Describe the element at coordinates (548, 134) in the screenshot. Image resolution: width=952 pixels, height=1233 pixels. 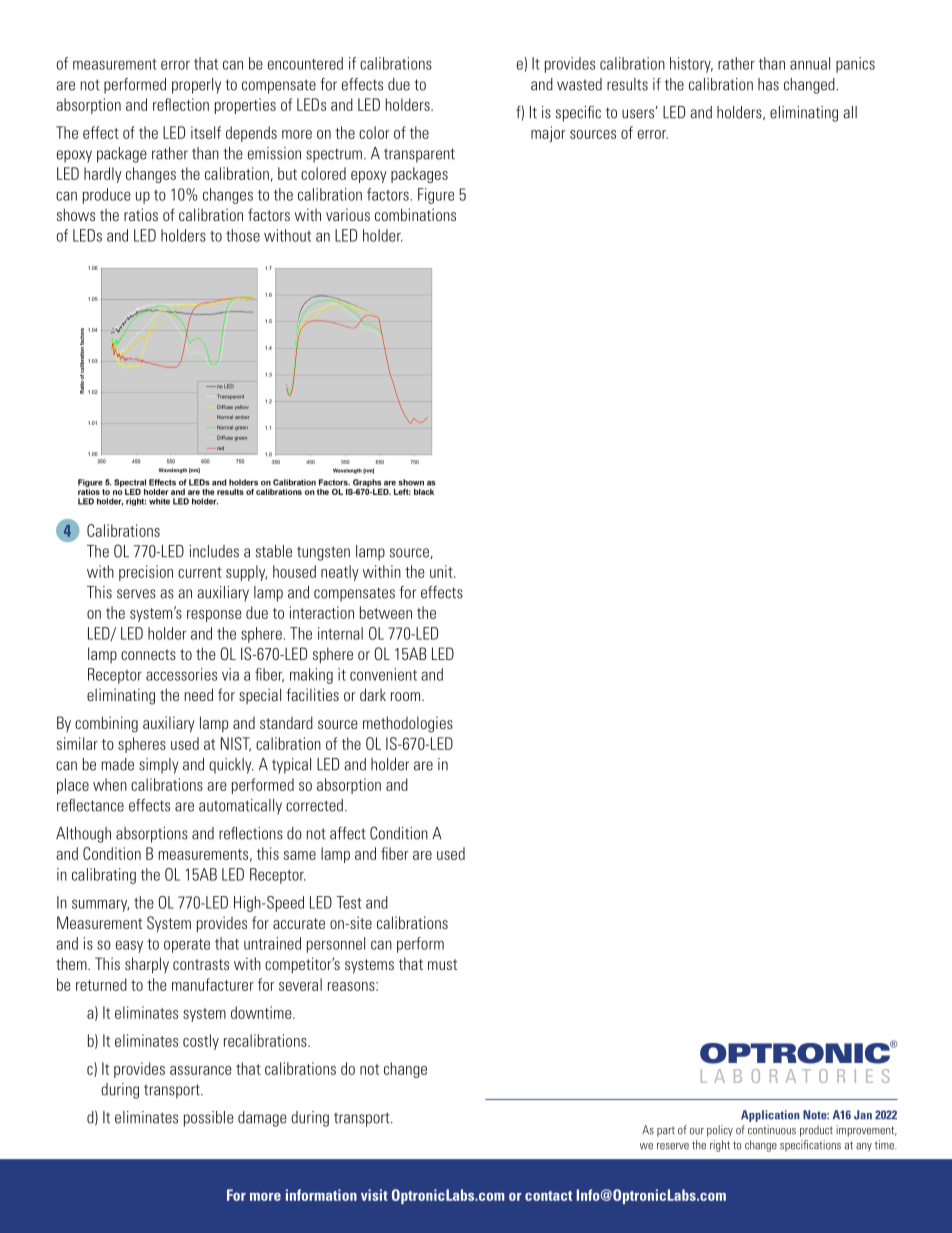
I see `major` at that location.
